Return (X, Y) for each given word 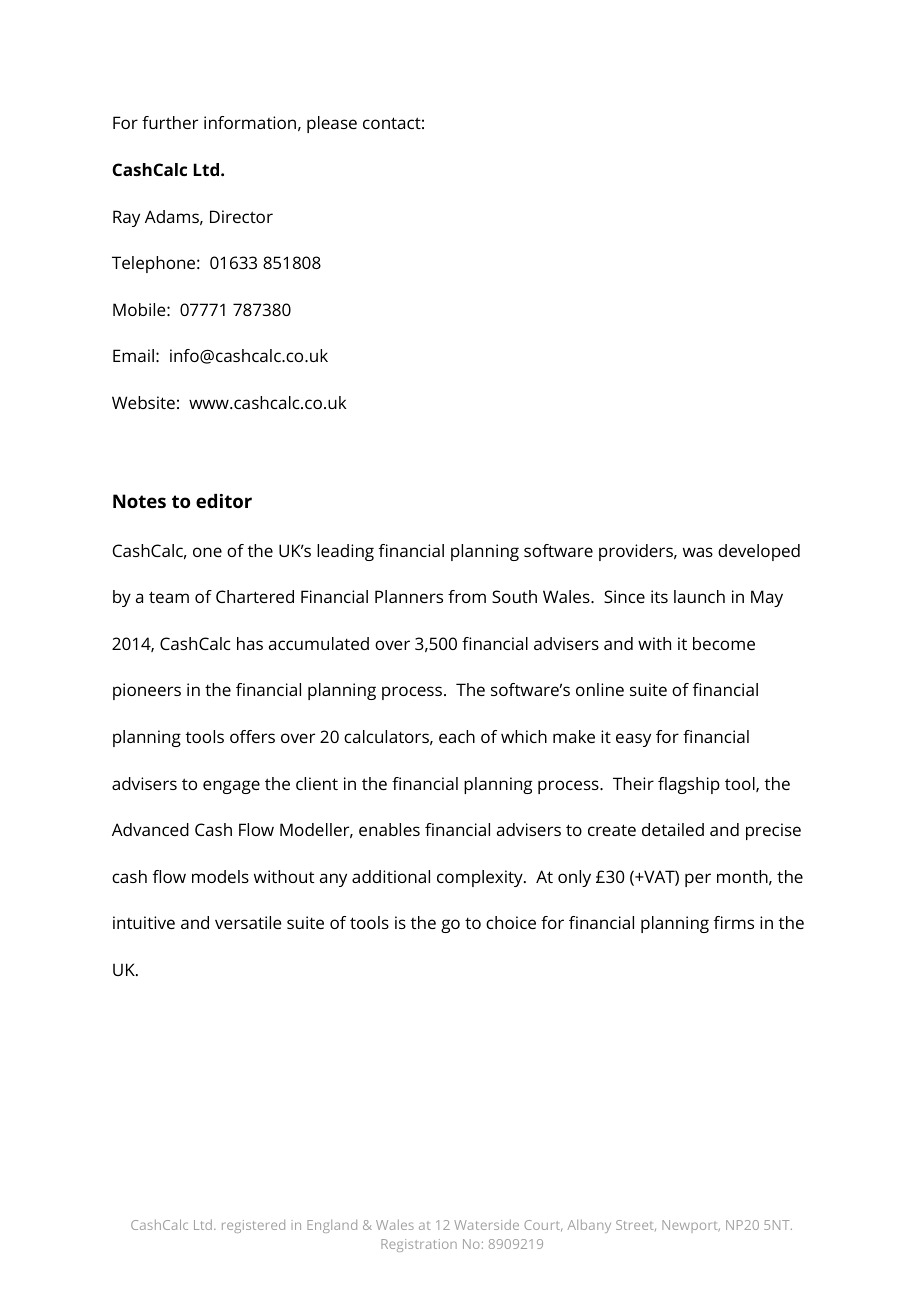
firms (734, 922)
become (724, 643)
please (332, 124)
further (170, 122)
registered (253, 1226)
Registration (419, 1245)
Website (143, 402)
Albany (589, 1226)
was (698, 552)
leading (345, 552)
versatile (248, 922)
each (457, 736)
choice (511, 922)
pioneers (147, 691)
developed (759, 552)
